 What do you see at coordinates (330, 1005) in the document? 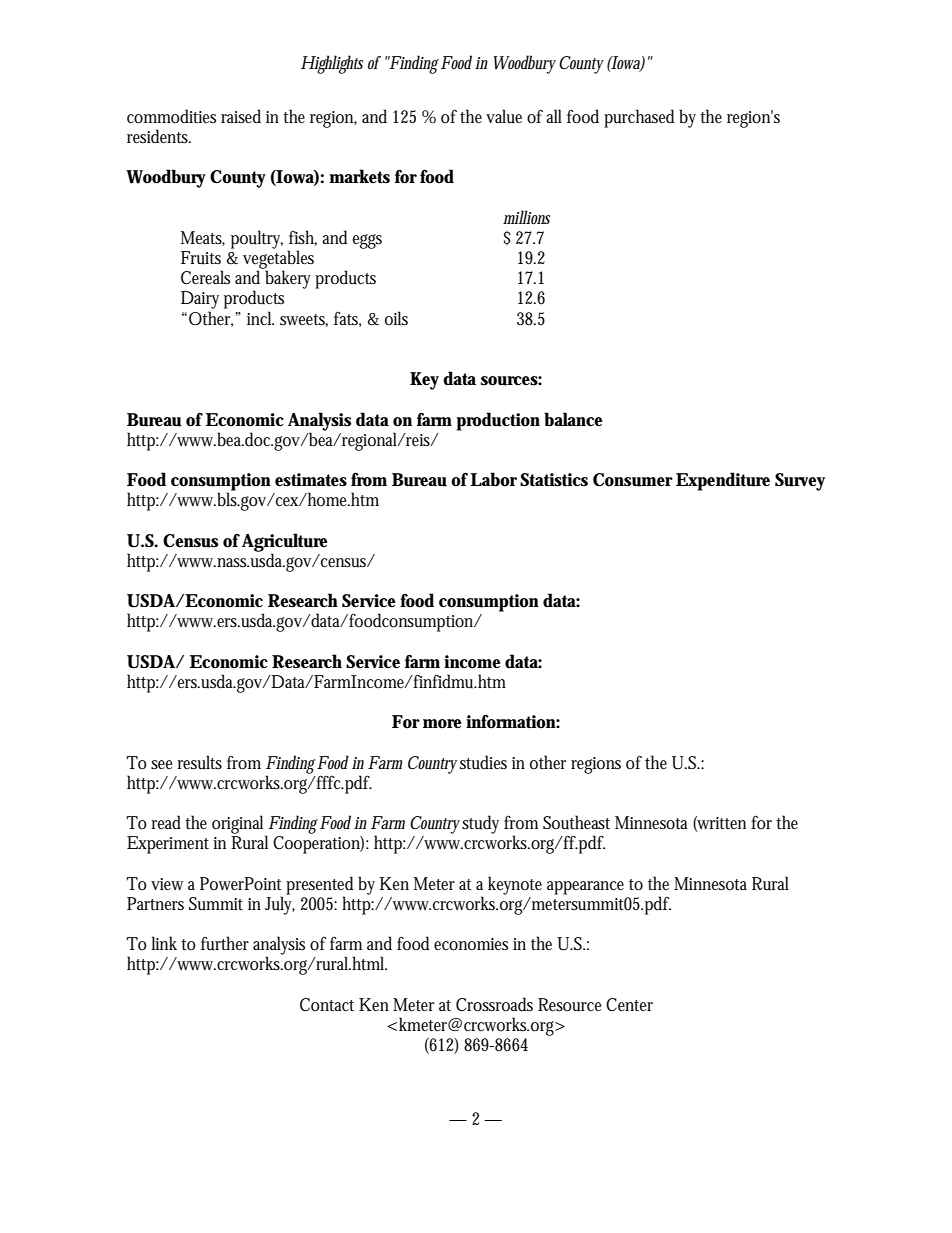
I see `Contact` at bounding box center [330, 1005].
